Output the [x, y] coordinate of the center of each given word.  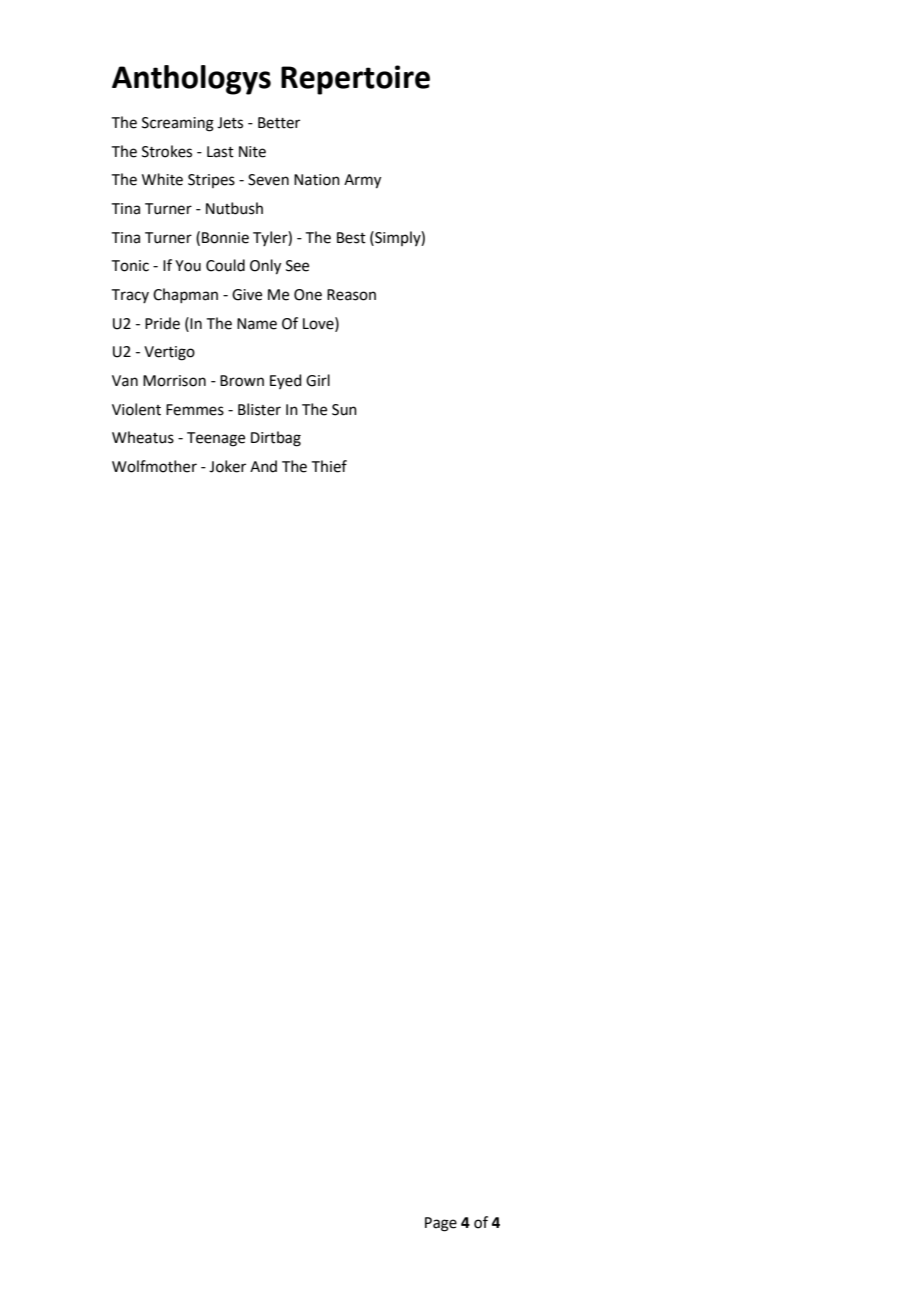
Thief [329, 466]
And [263, 466]
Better [279, 123]
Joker [227, 466]
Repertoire [355, 80]
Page [441, 1224]
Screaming [178, 124]
